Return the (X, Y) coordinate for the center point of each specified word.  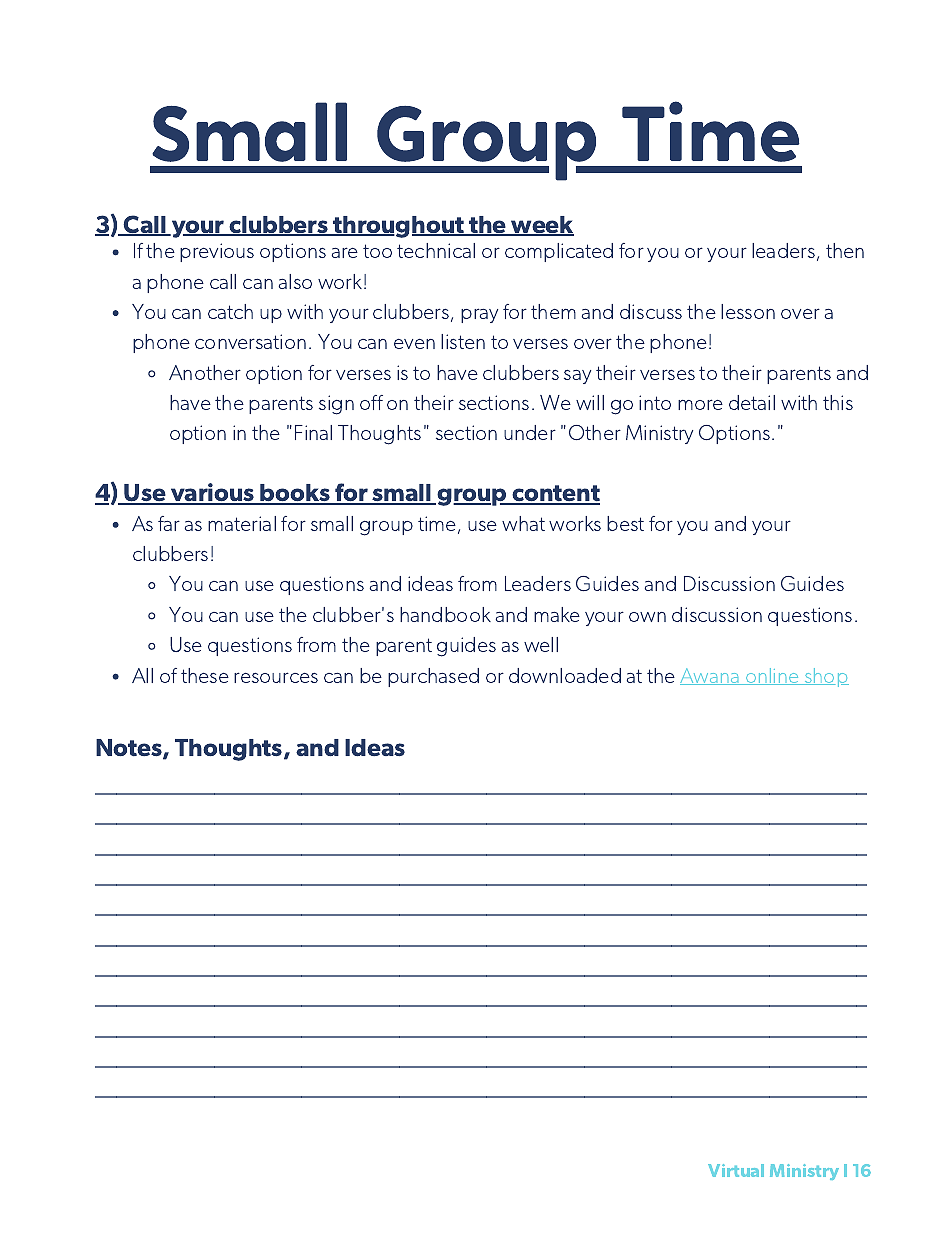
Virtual (736, 1170)
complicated (559, 252)
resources (276, 677)
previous (217, 252)
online (772, 676)
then (845, 250)
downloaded (565, 675)
